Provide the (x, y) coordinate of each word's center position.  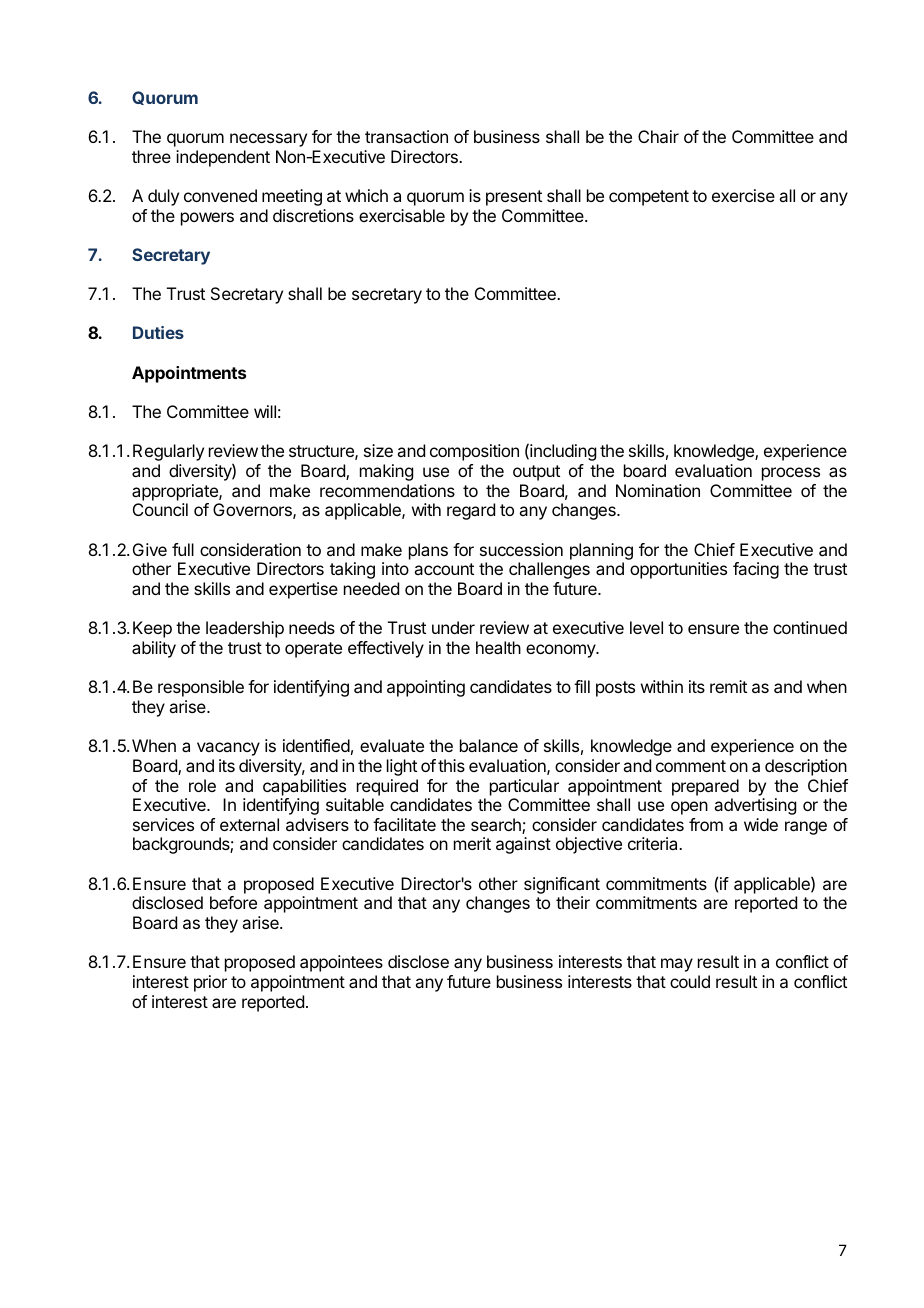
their (573, 902)
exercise (743, 195)
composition (474, 452)
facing (756, 570)
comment (691, 766)
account (444, 569)
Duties (158, 332)
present (514, 198)
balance (489, 745)
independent (223, 158)
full (183, 549)
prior (210, 983)
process (791, 474)
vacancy (228, 749)
